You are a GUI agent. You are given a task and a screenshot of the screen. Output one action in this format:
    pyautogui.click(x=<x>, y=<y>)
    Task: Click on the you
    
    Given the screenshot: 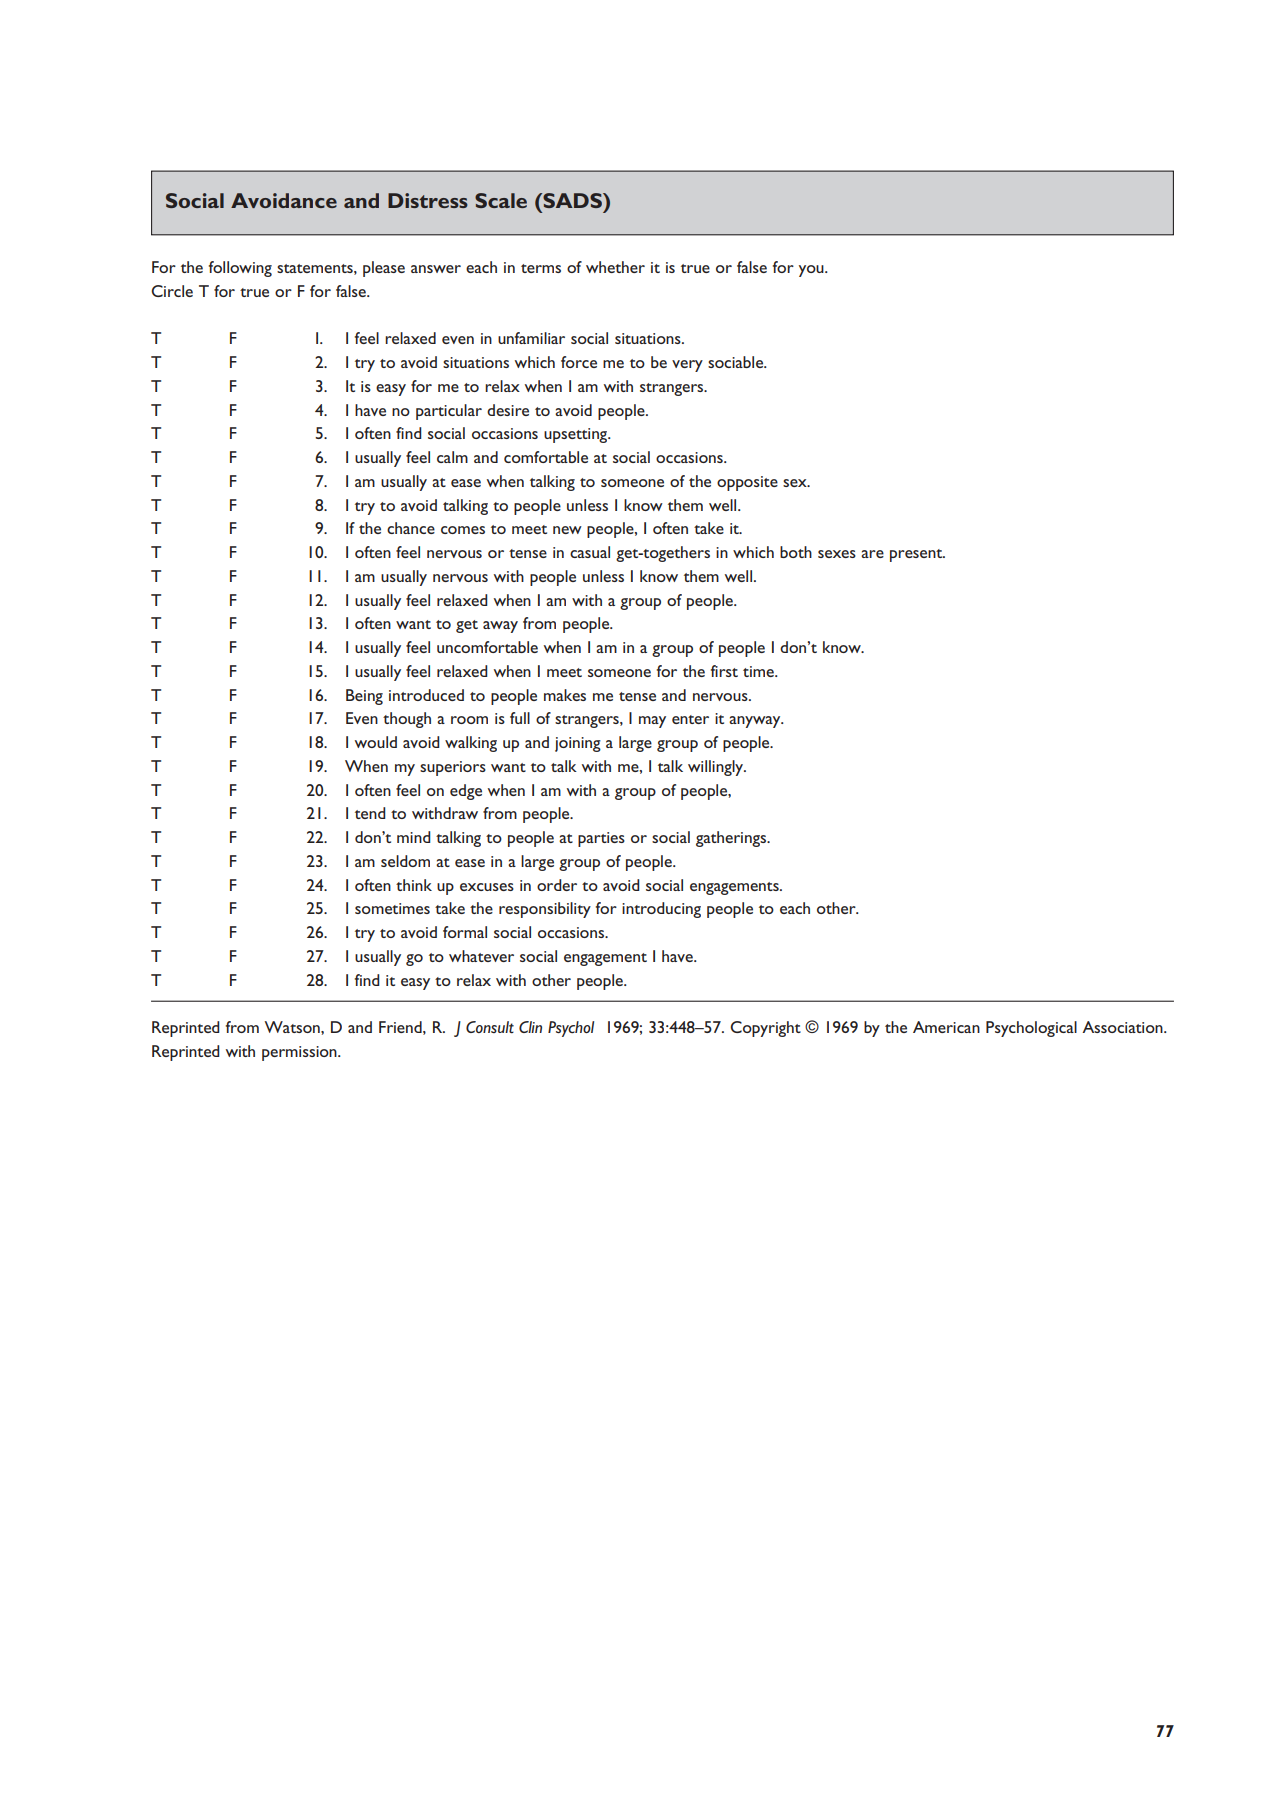 What is the action you would take?
    pyautogui.click(x=812, y=271)
